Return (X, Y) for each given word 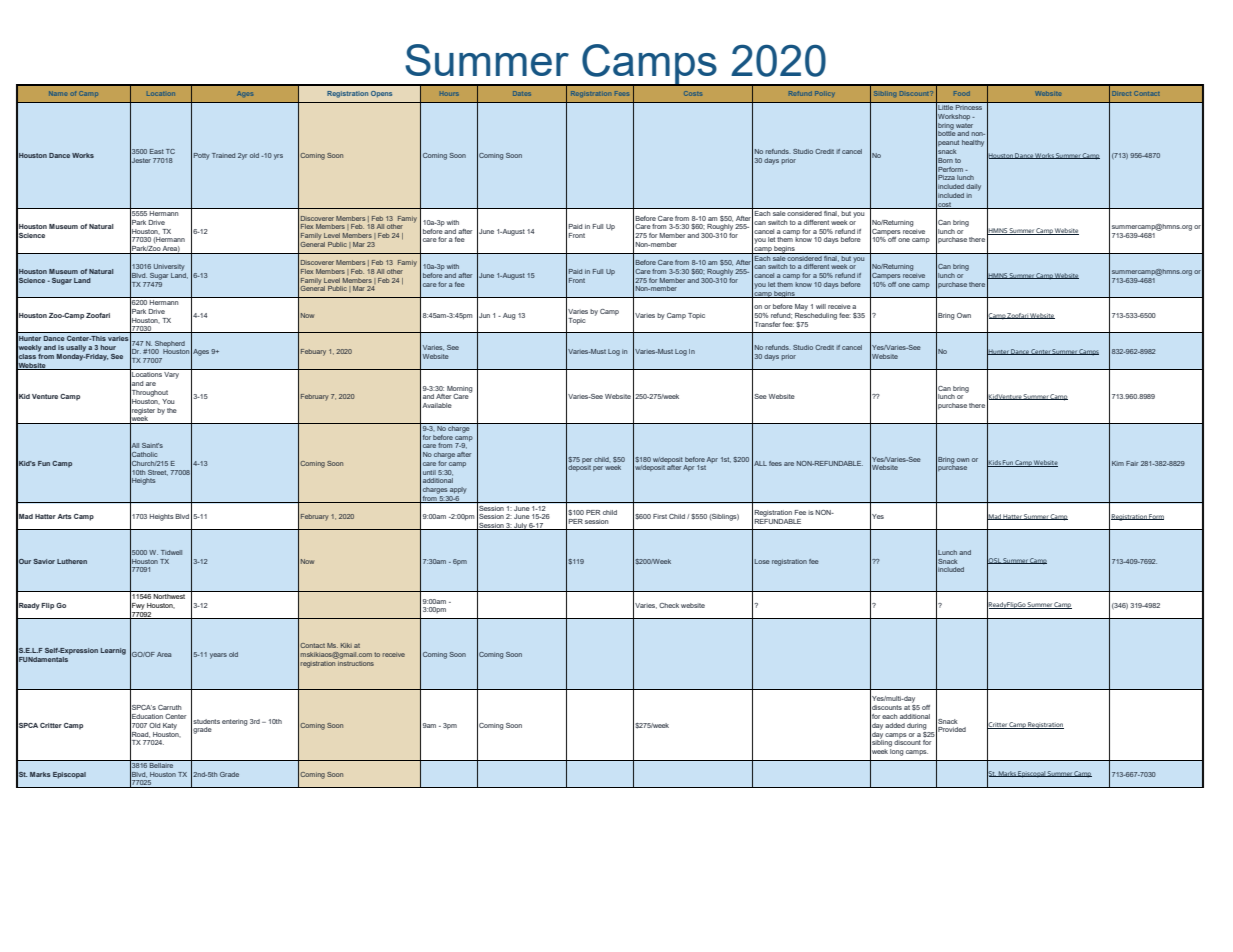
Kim (1118, 463)
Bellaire (162, 764)
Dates (522, 93)
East (157, 151)
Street (158, 473)
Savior (44, 561)
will (821, 306)
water (964, 125)
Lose (762, 561)
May (801, 307)
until (429, 472)
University (169, 267)
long (897, 752)
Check (669, 605)
